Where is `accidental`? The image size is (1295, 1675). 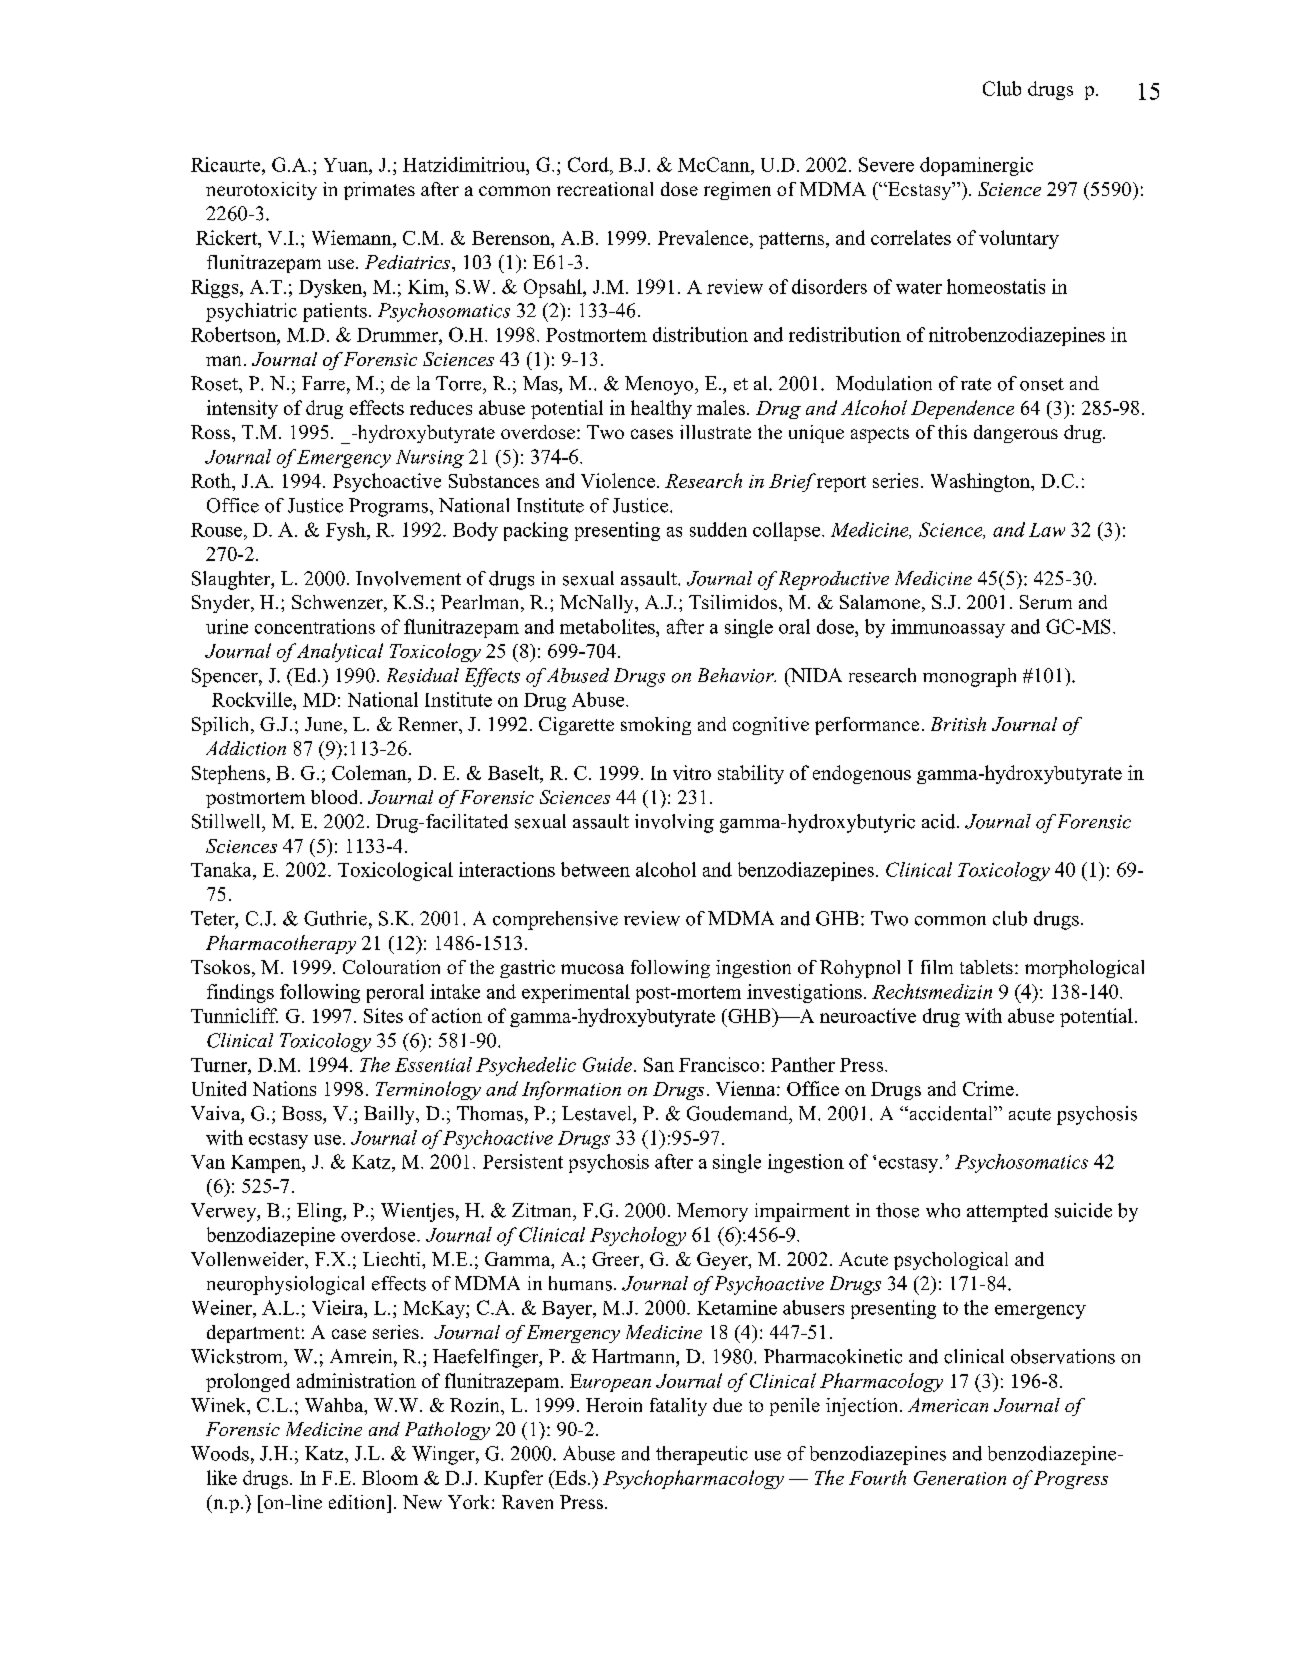
accidental is located at coordinates (951, 1113).
